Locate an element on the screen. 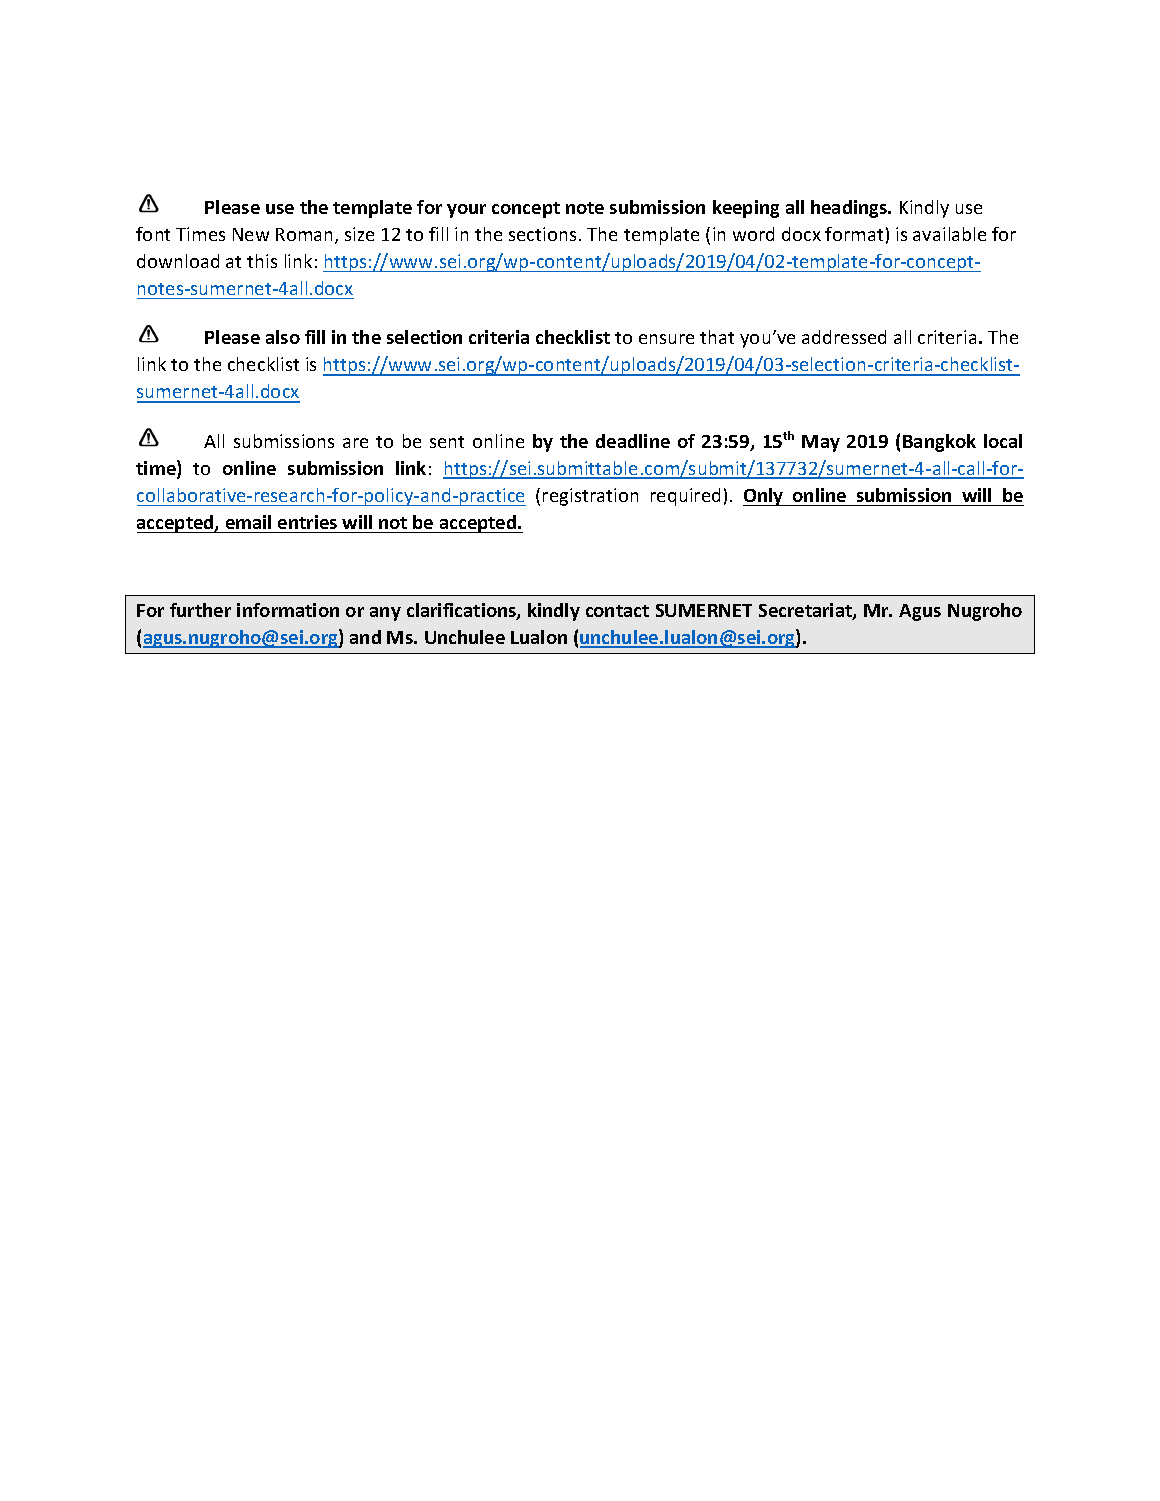 This screenshot has height=1501, width=1160. also is located at coordinates (283, 337).
